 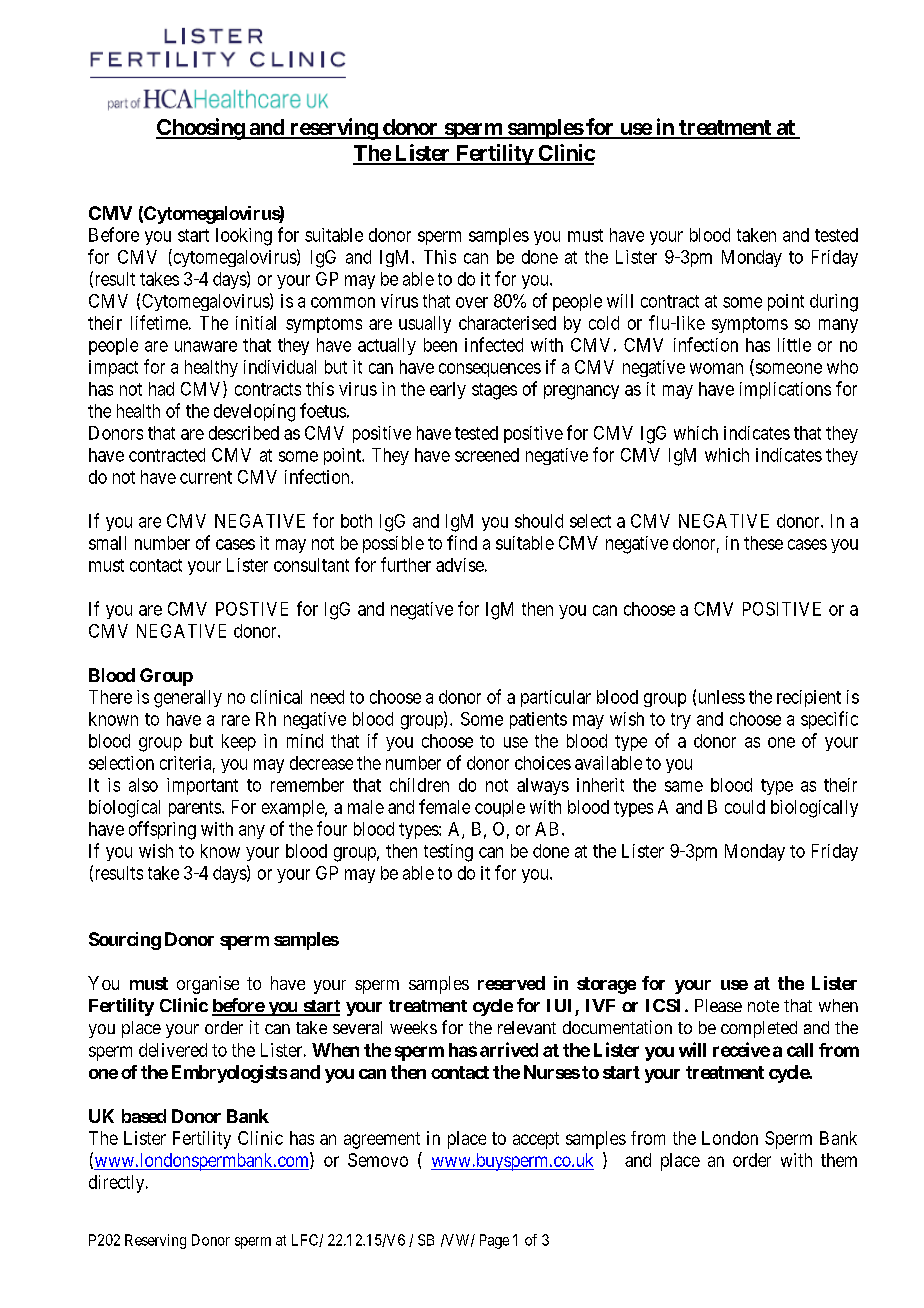 I want to click on directly, so click(x=118, y=1184).
